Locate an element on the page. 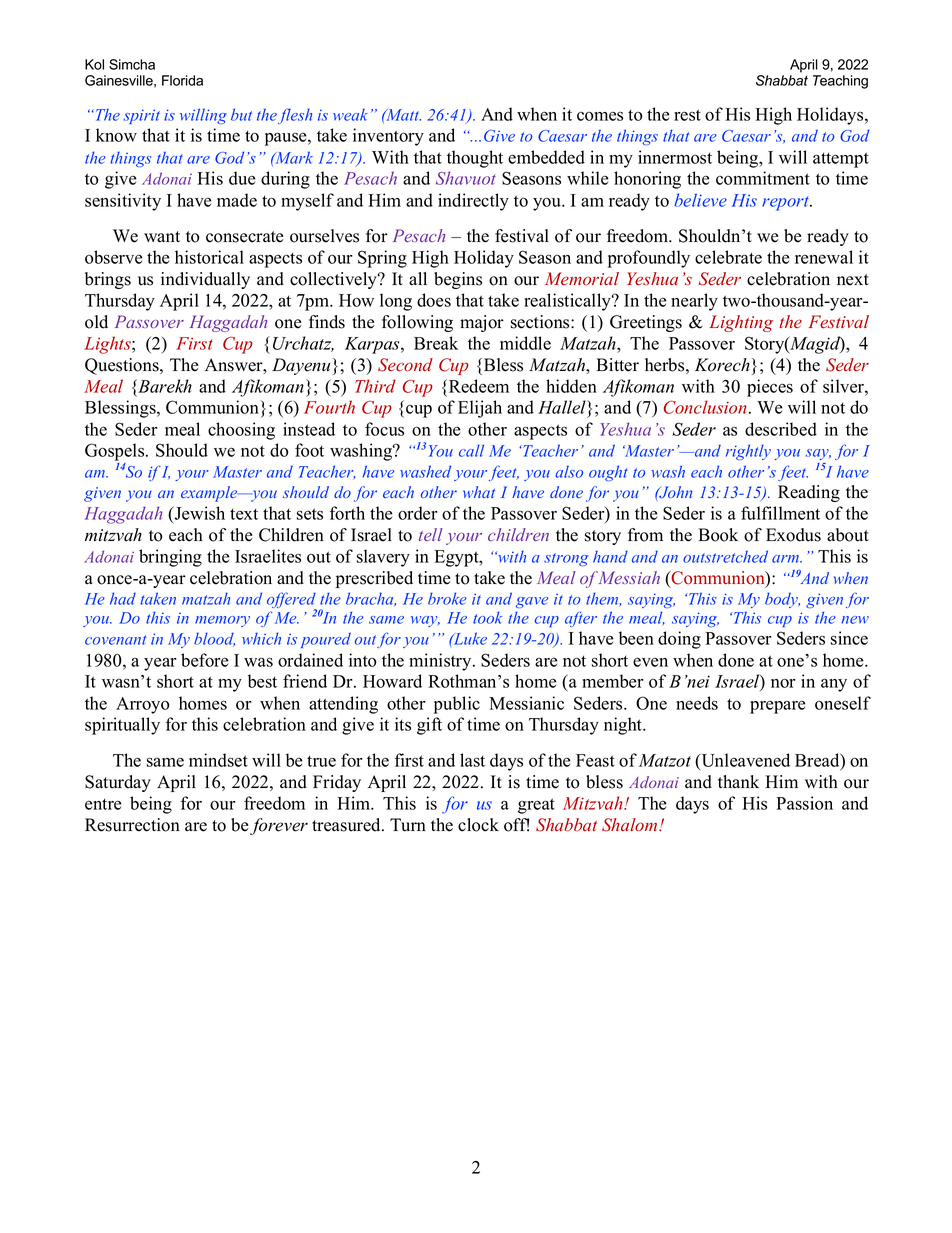  Florida is located at coordinates (182, 80).
